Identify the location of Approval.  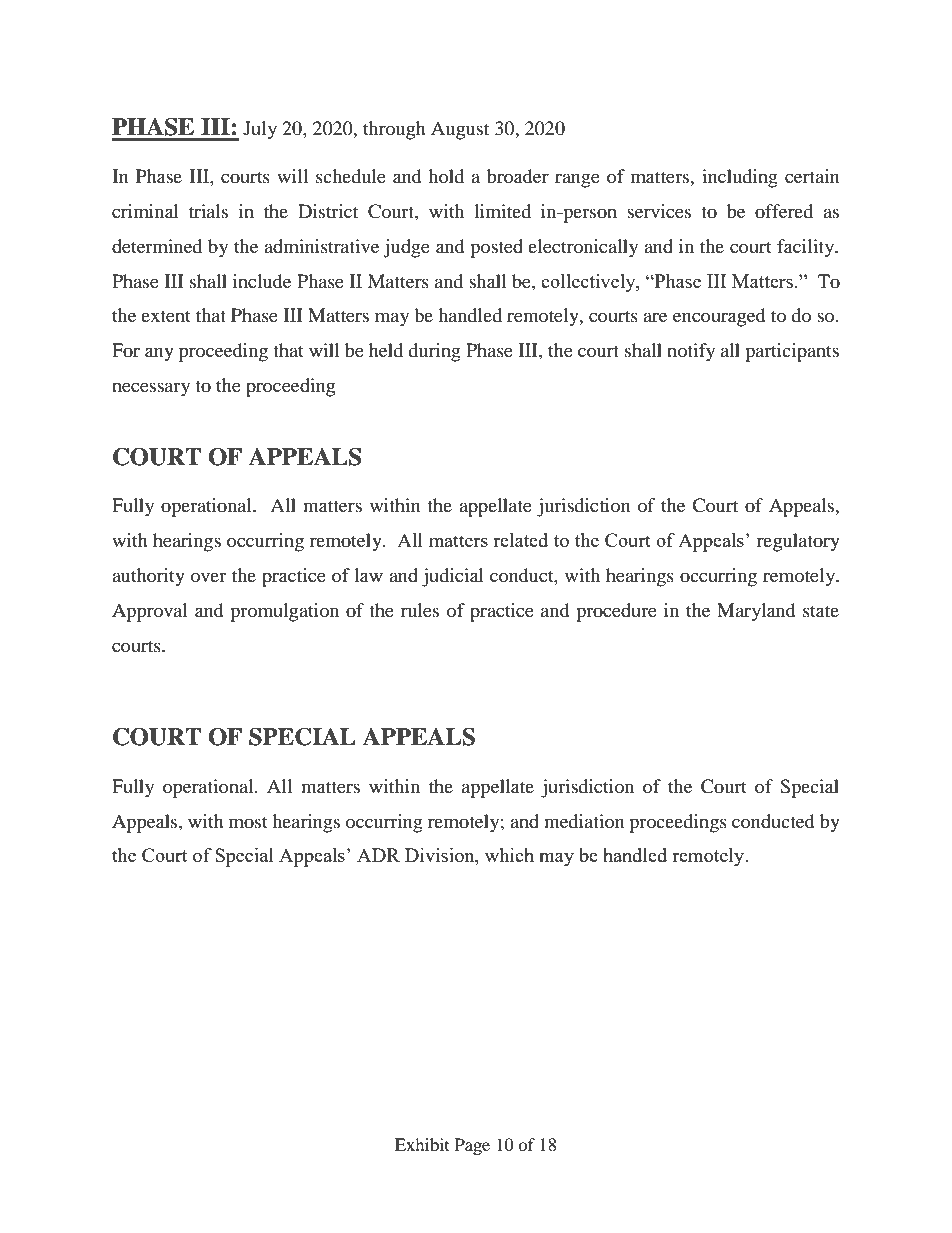
(150, 612).
